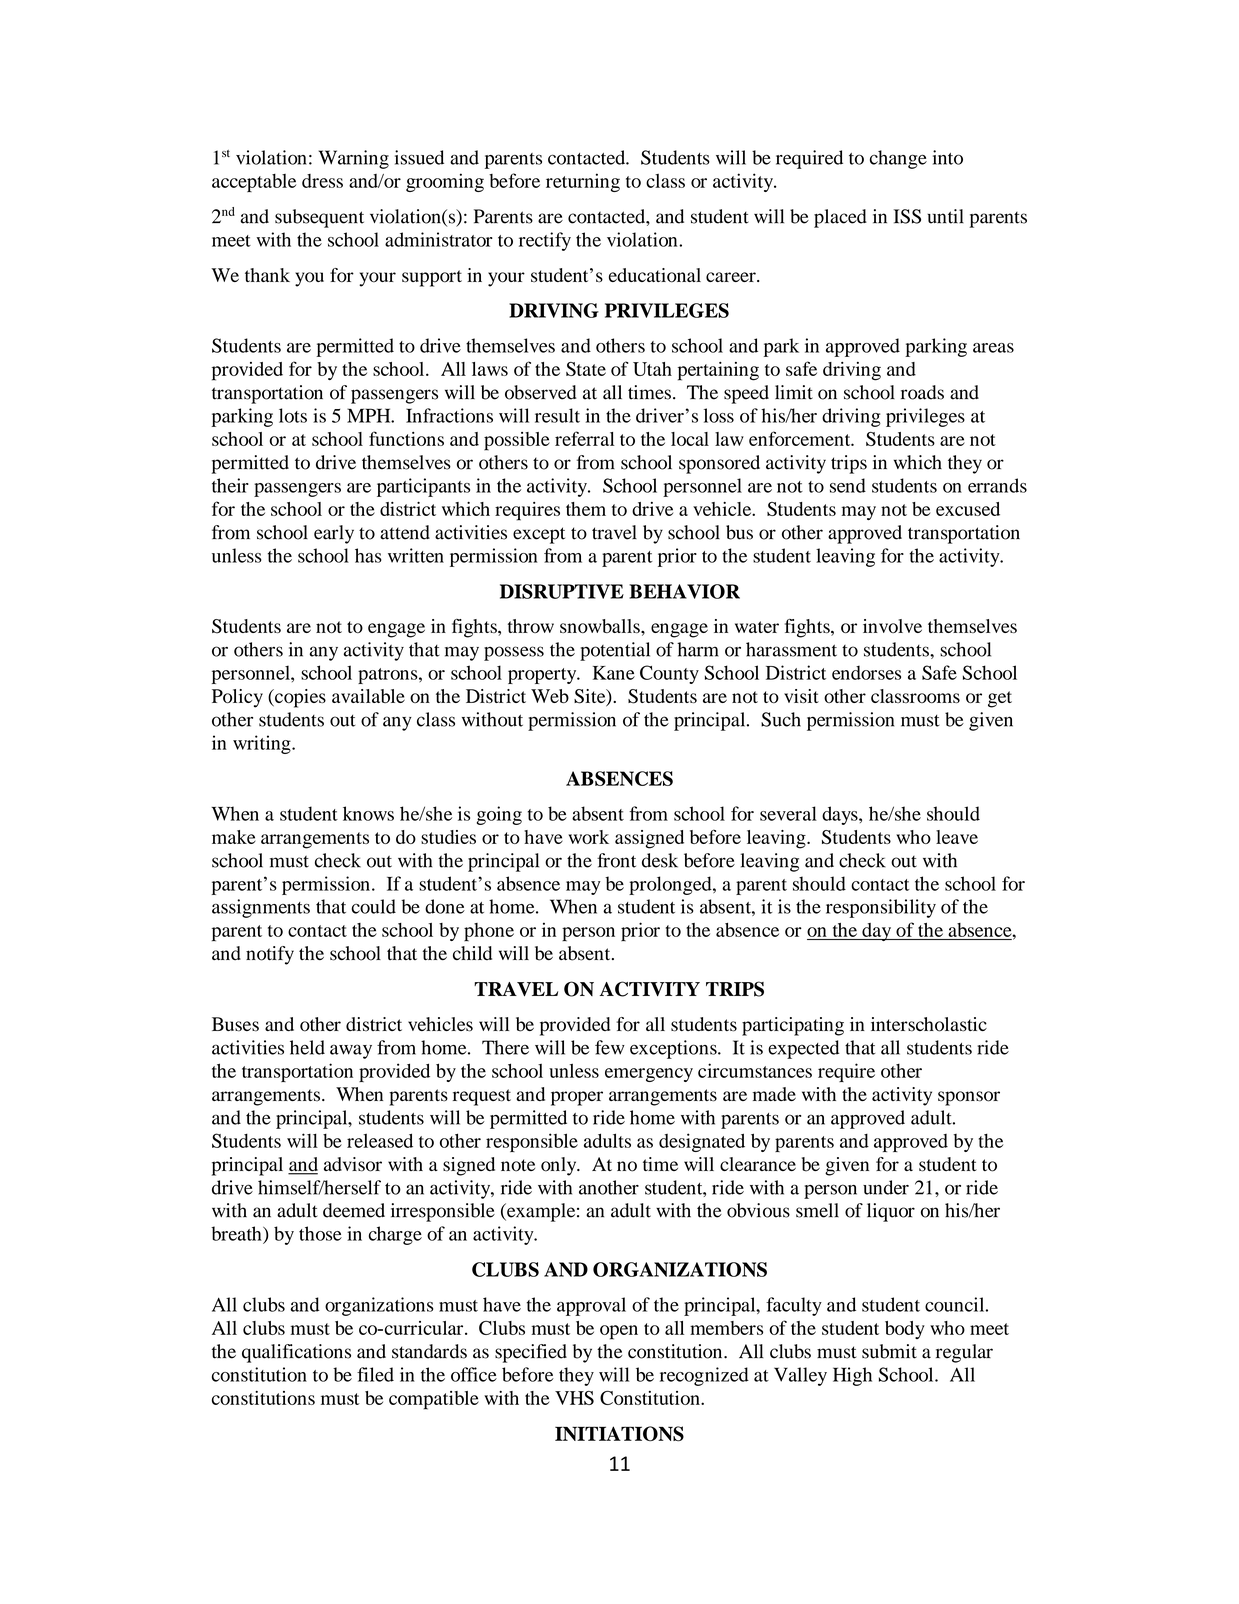 The height and width of the document is (1604, 1239). I want to click on VHS, so click(574, 1398).
